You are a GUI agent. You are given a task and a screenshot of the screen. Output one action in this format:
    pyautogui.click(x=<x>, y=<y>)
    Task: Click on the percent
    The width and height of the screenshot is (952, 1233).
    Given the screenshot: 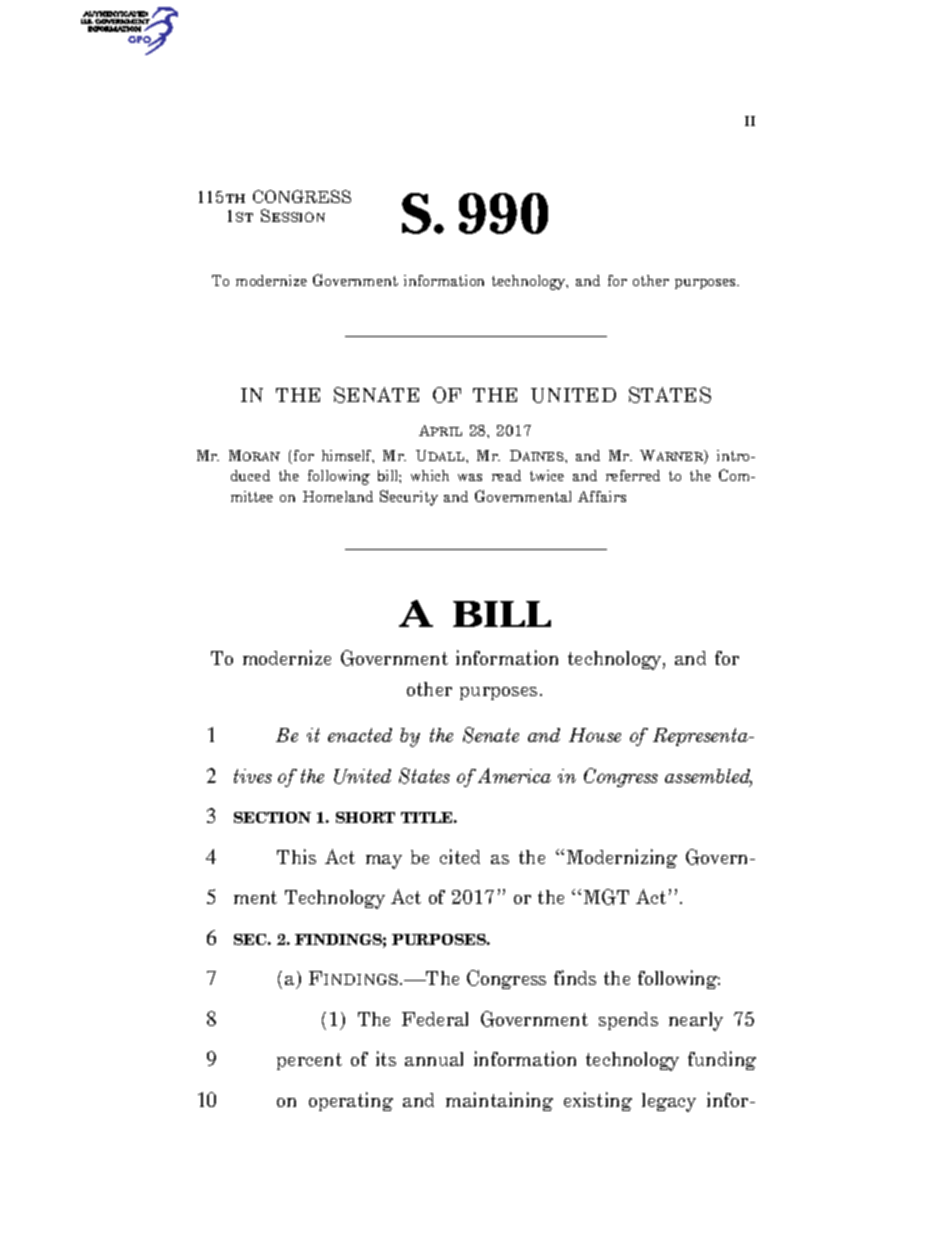 What is the action you would take?
    pyautogui.click(x=309, y=1061)
